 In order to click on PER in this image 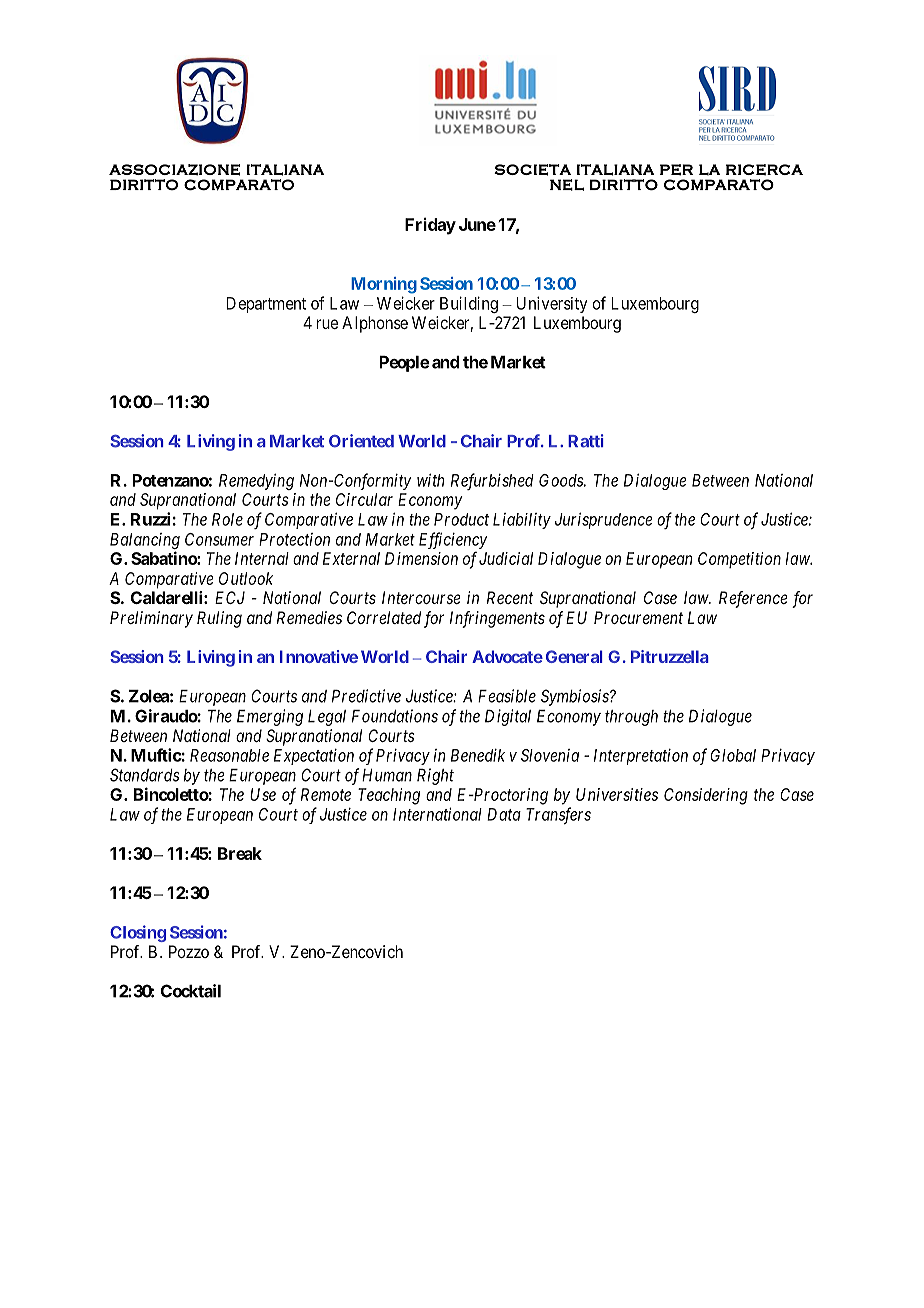, I will do `click(676, 170)`.
